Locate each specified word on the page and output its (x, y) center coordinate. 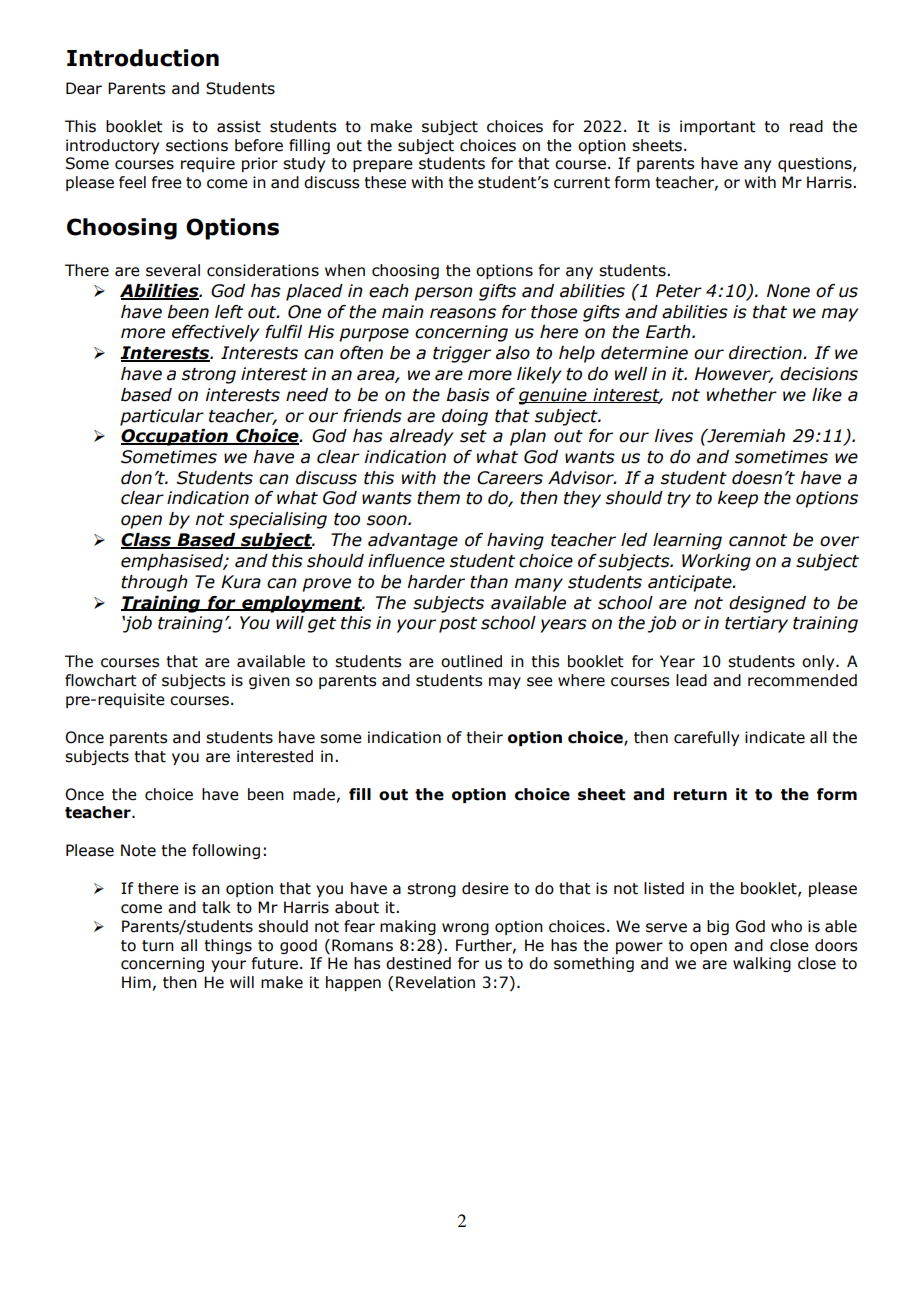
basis (468, 395)
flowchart (101, 680)
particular (162, 417)
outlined (471, 661)
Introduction (143, 58)
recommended (802, 680)
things (228, 946)
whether (742, 395)
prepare (383, 166)
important (718, 127)
